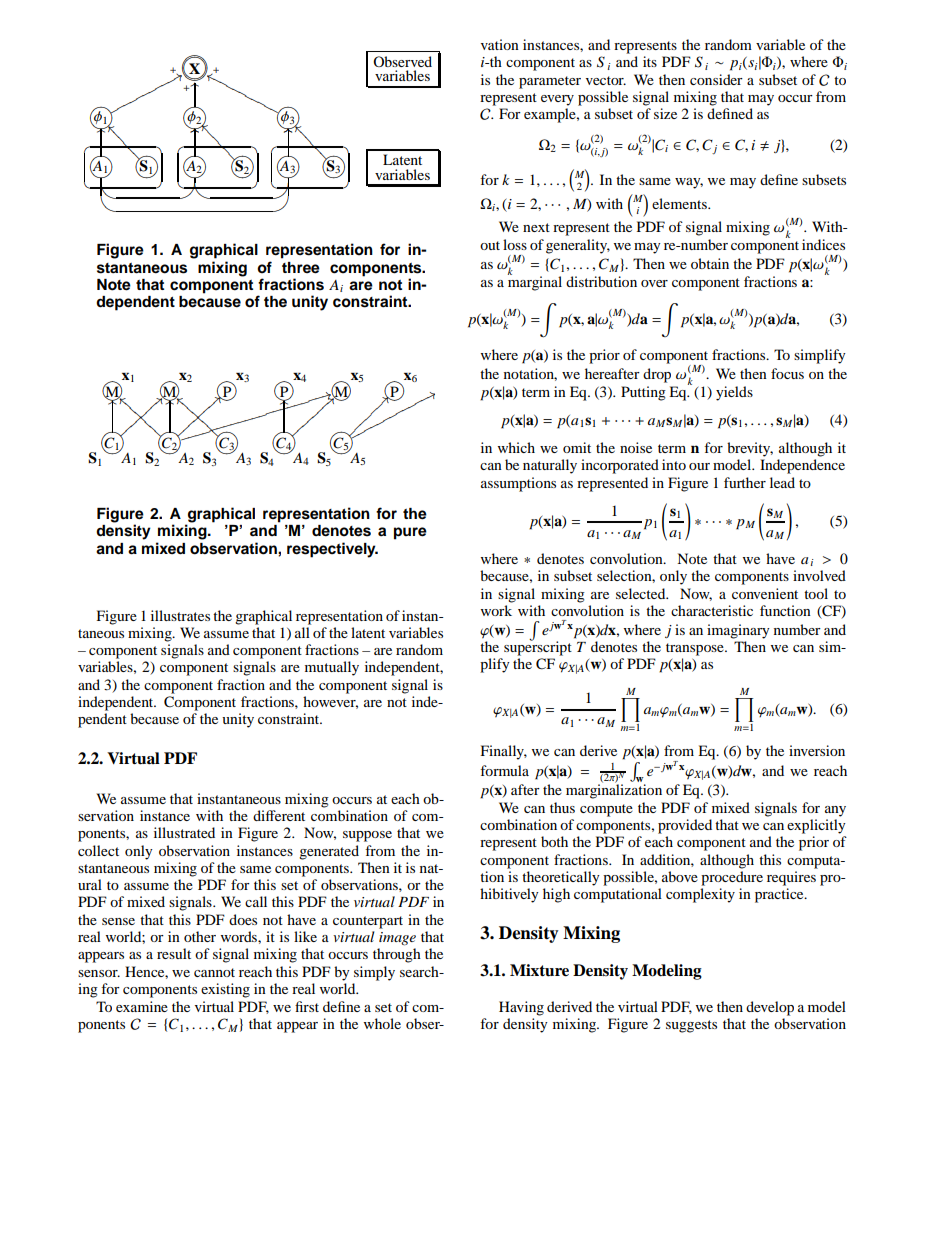  Describe the element at coordinates (504, 770) in the image. I see `formula` at that location.
